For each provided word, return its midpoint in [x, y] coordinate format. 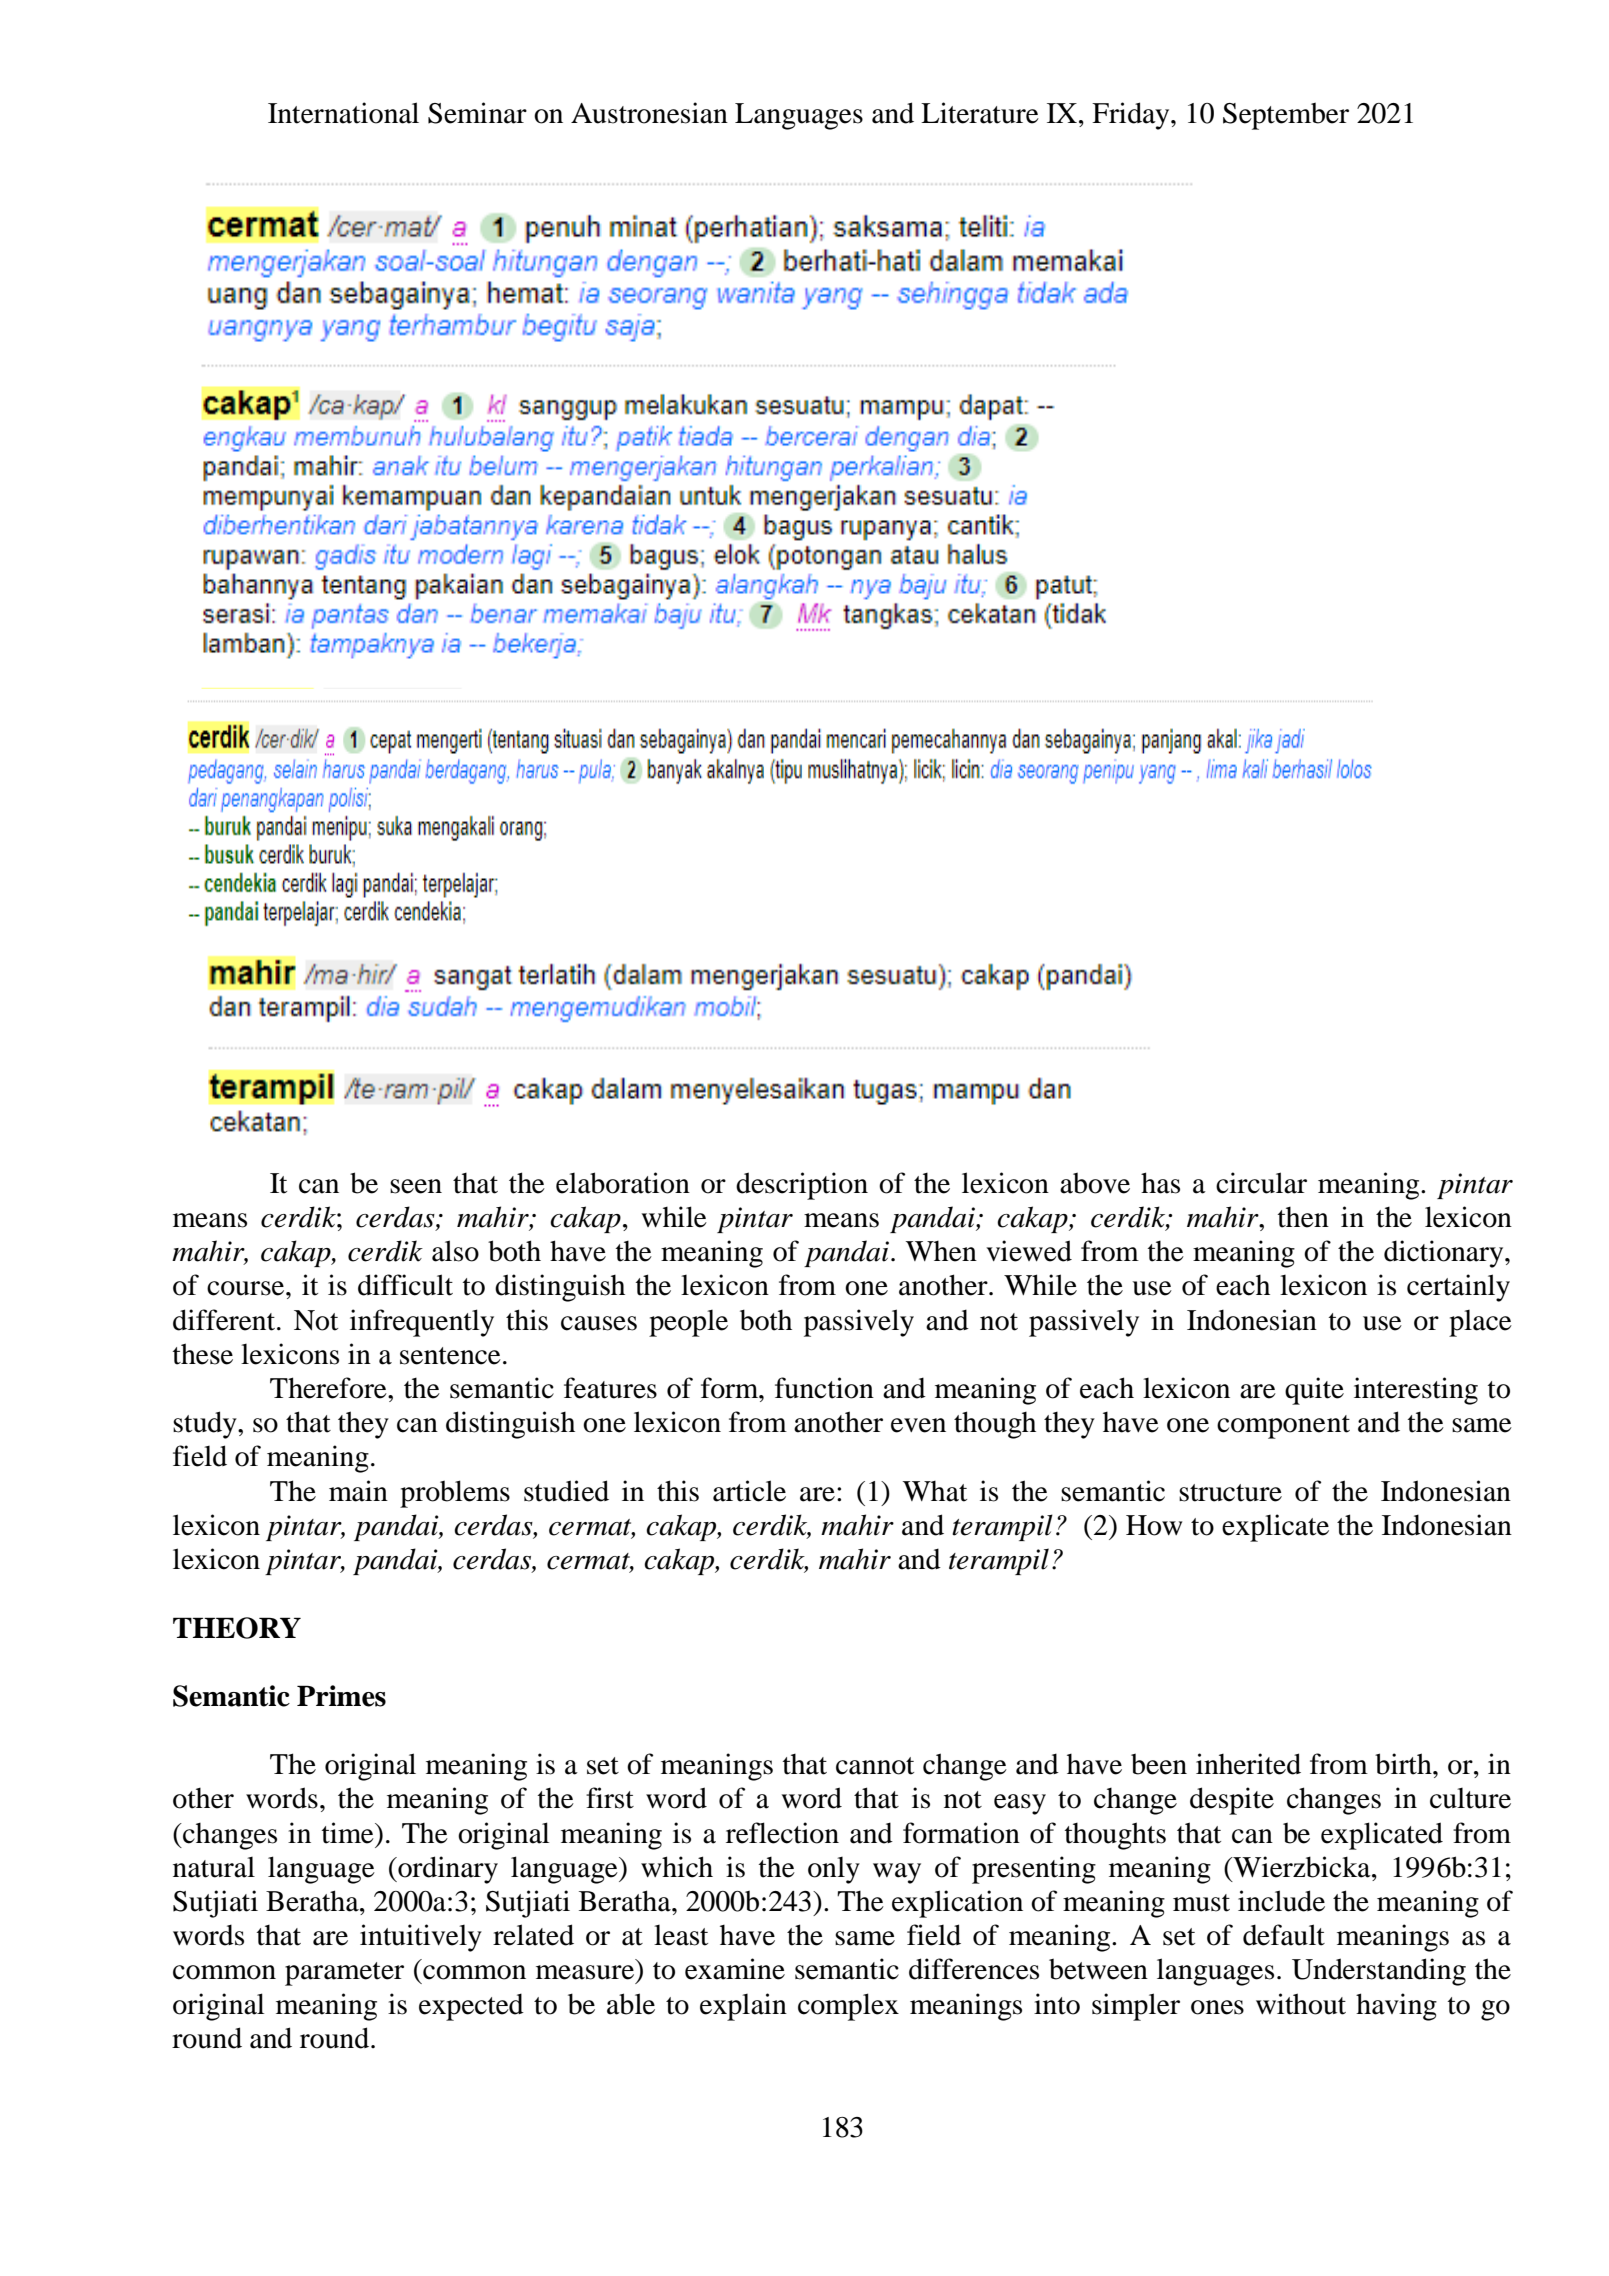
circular [1261, 1183]
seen [416, 1186]
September [1286, 116]
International [343, 113]
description [802, 1186]
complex [848, 2007]
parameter [344, 1974]
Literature [980, 113]
